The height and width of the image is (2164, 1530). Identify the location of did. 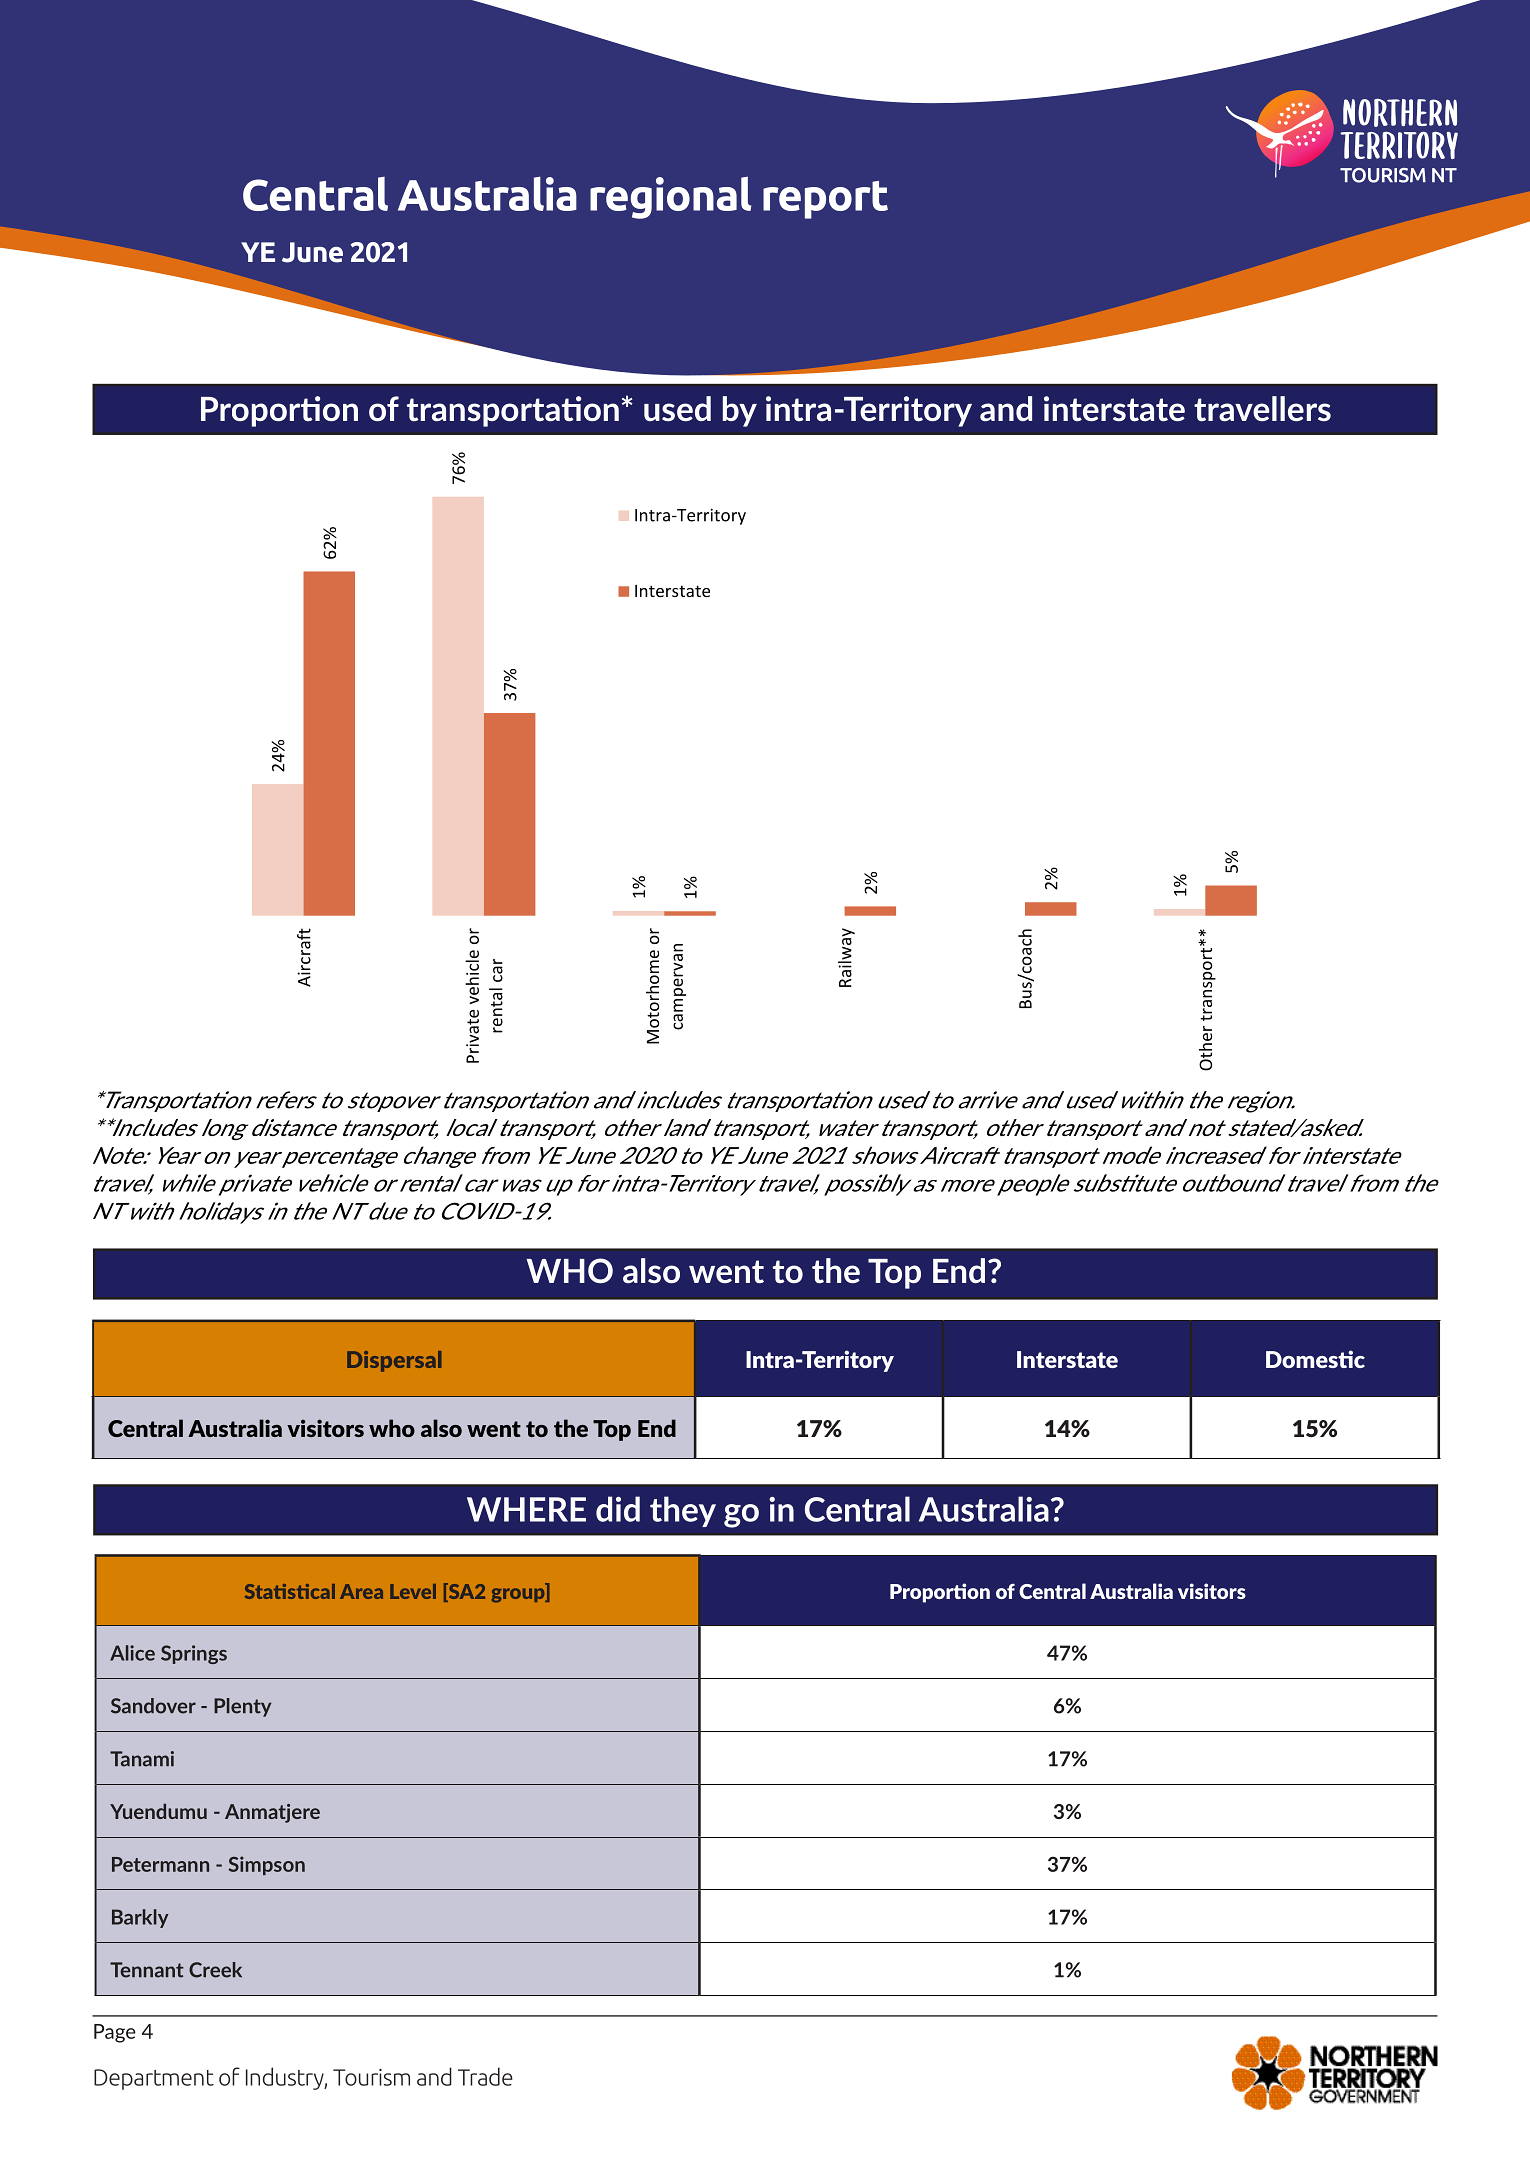
(618, 1509).
